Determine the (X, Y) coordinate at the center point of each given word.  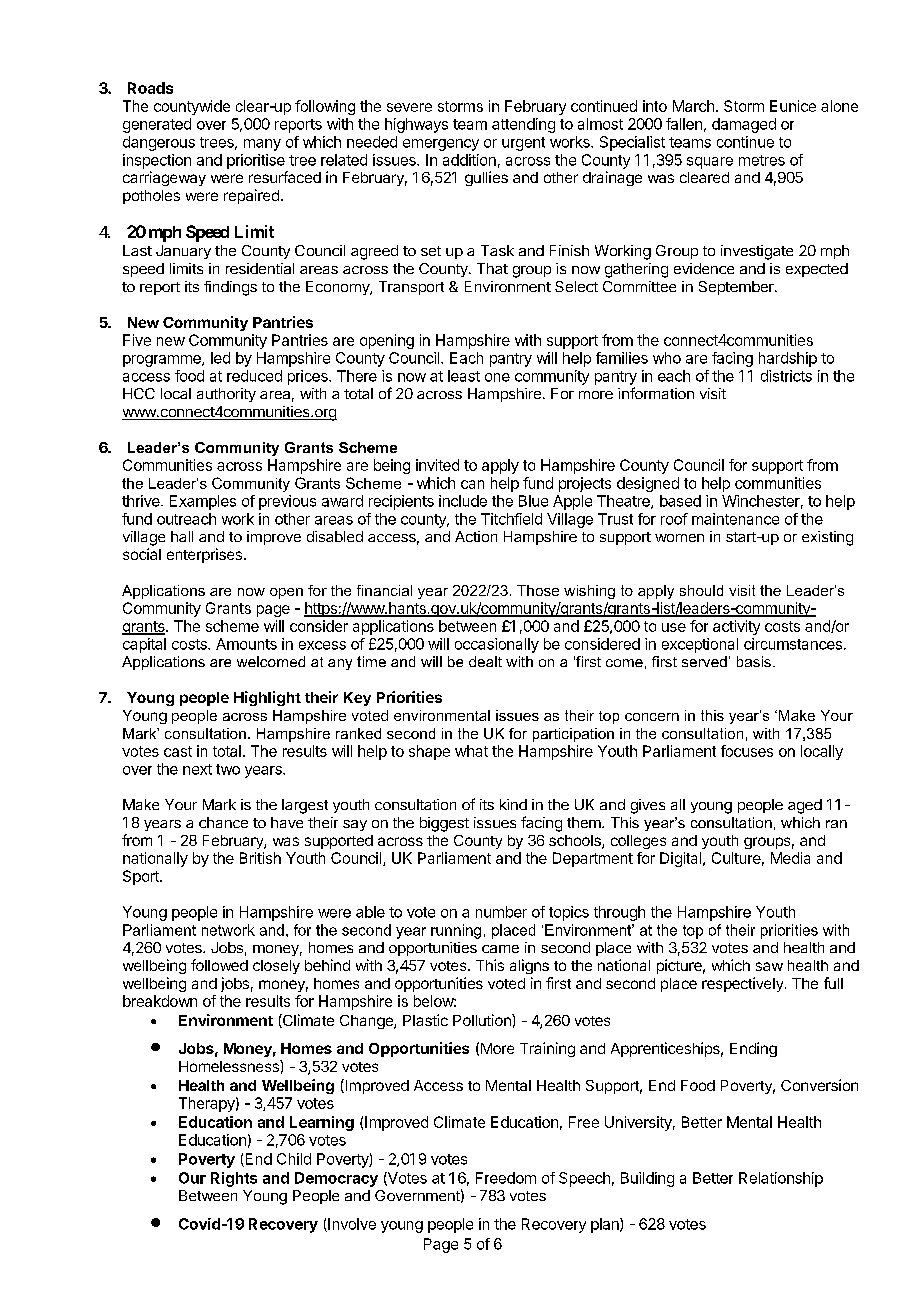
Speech (584, 1179)
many (262, 145)
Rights (234, 1179)
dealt (485, 661)
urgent (523, 144)
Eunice (793, 106)
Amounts (246, 644)
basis (754, 661)
